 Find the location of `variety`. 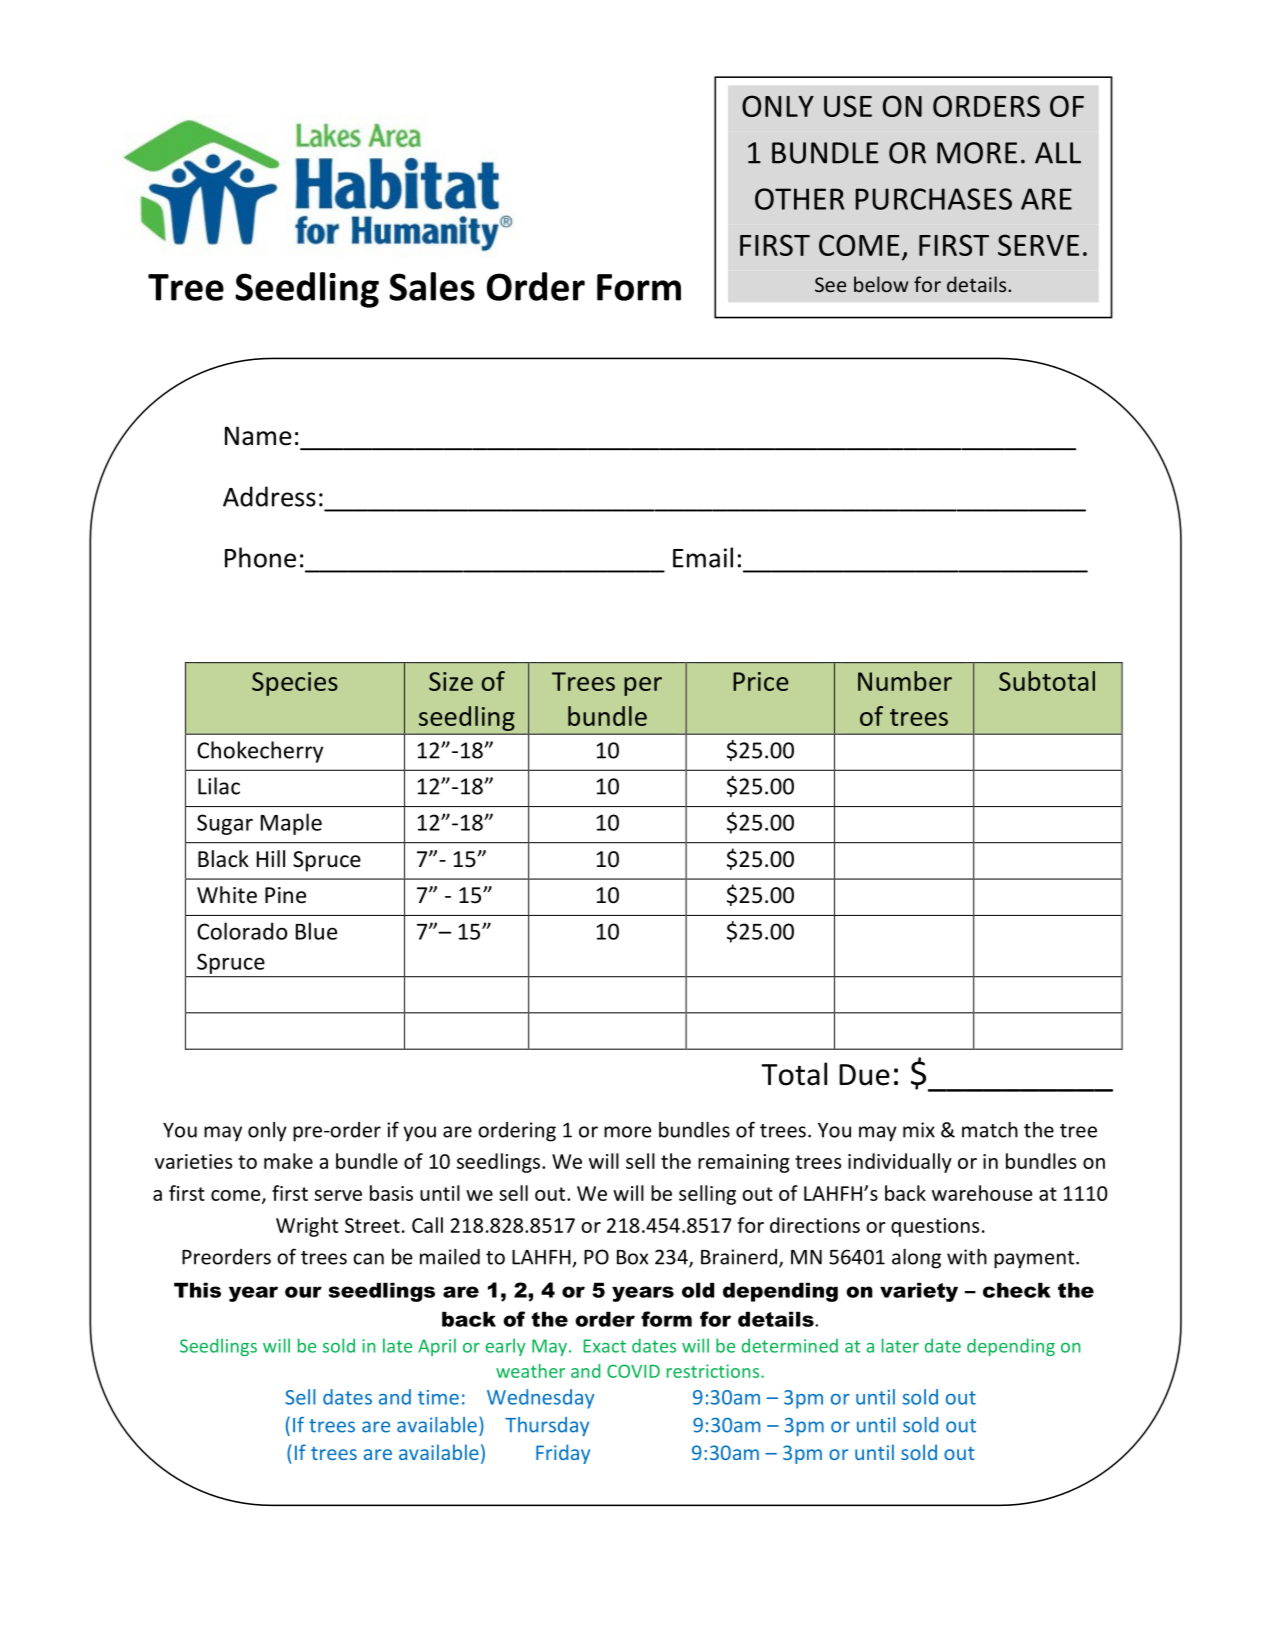

variety is located at coordinates (919, 1292).
